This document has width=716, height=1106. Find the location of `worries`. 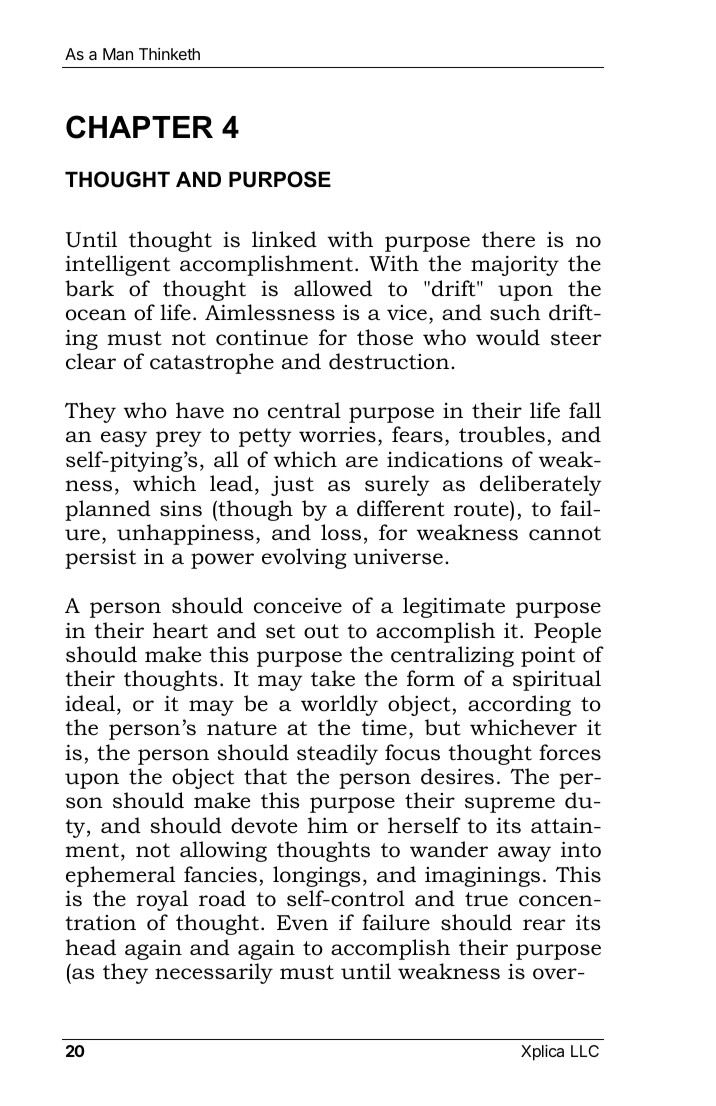

worries is located at coordinates (337, 435).
